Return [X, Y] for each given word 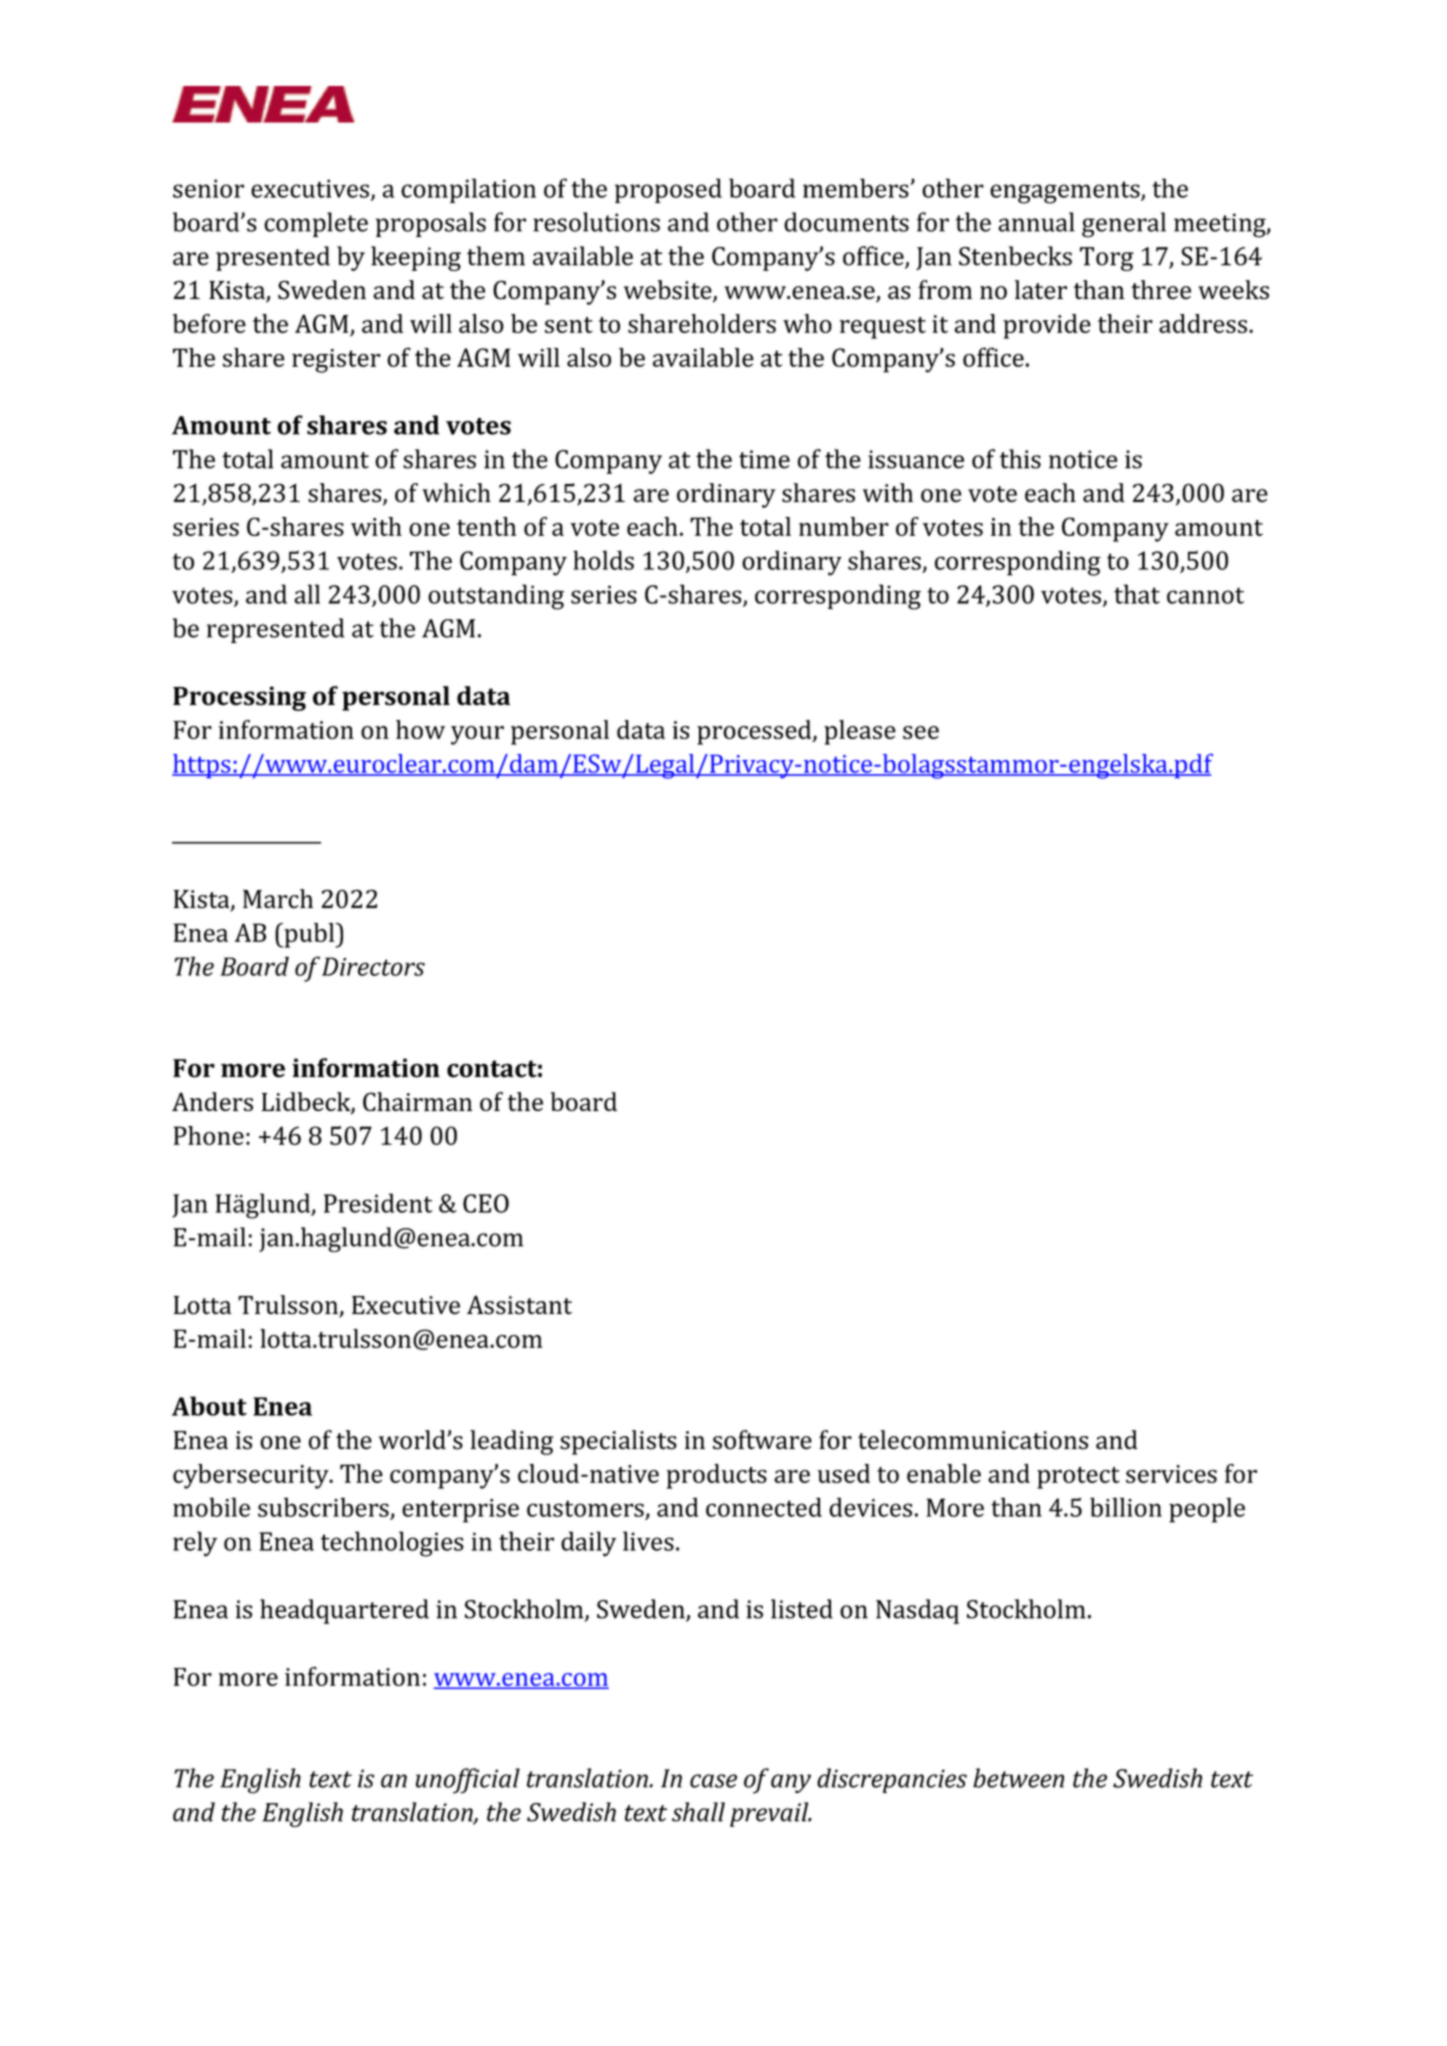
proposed [668, 190]
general [1124, 225]
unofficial [468, 1781]
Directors [373, 966]
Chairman [417, 1101]
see [921, 732]
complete [316, 224]
